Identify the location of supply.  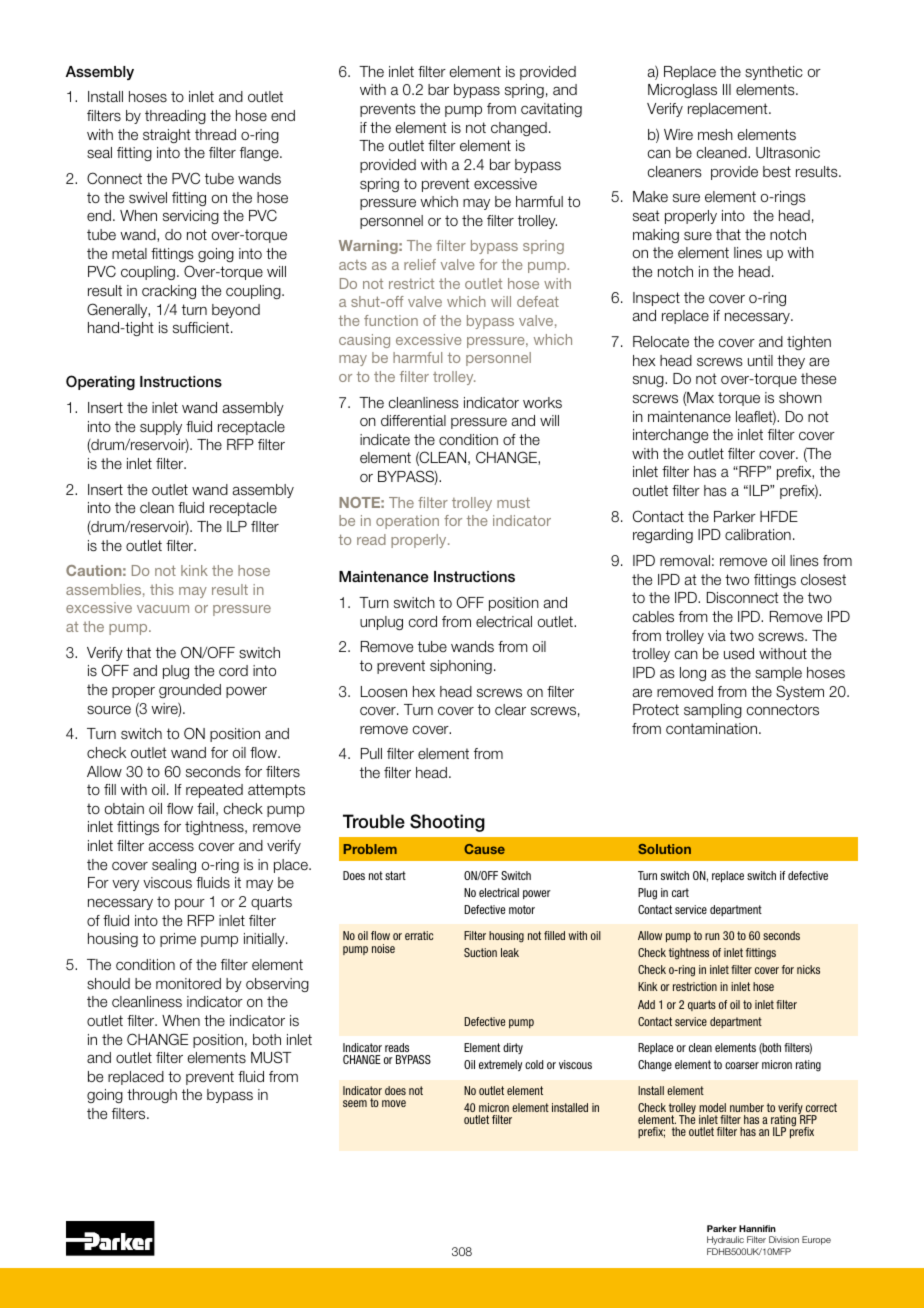
(161, 428).
